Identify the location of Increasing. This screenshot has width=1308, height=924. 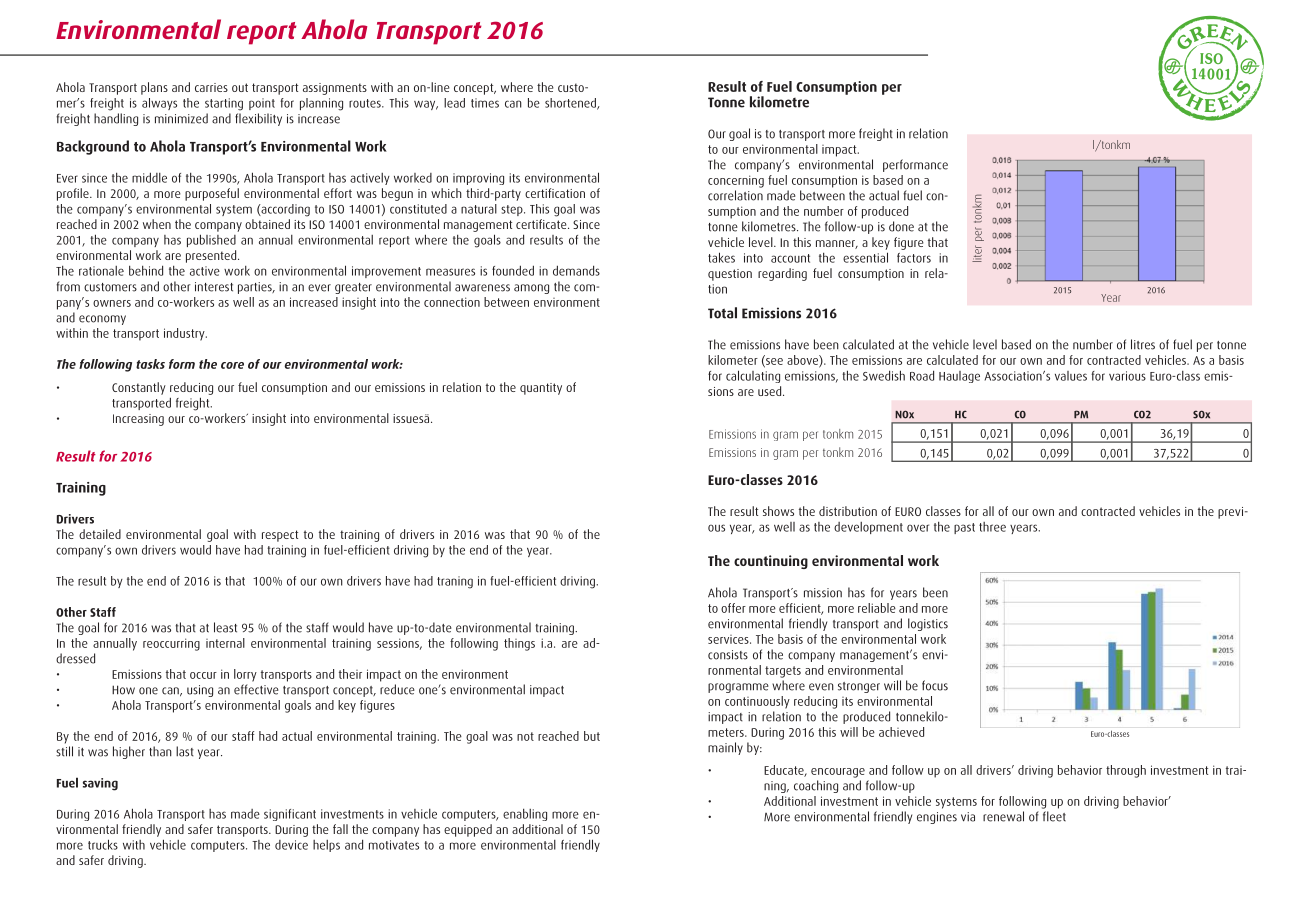
(138, 420).
